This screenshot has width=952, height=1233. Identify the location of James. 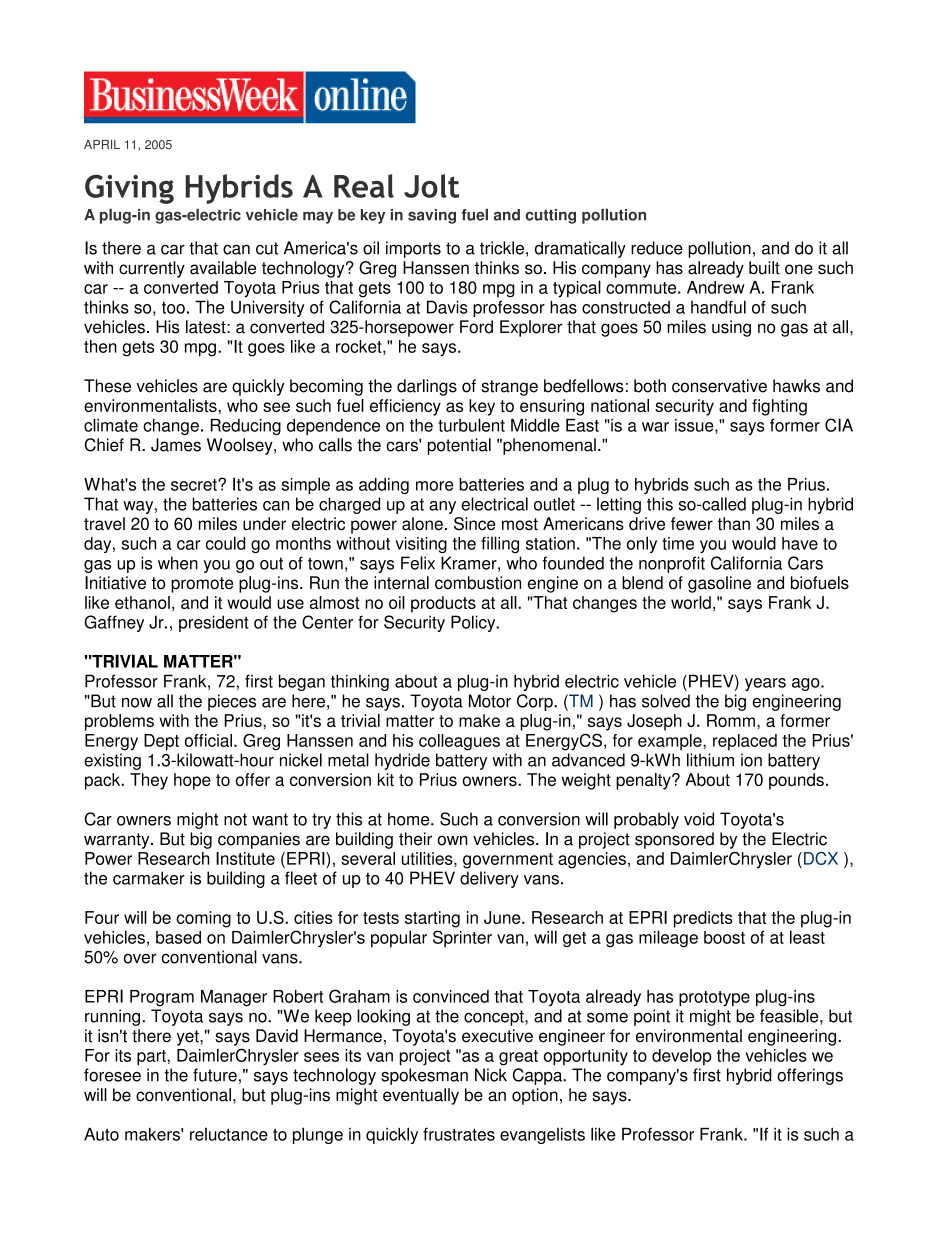
(176, 445).
